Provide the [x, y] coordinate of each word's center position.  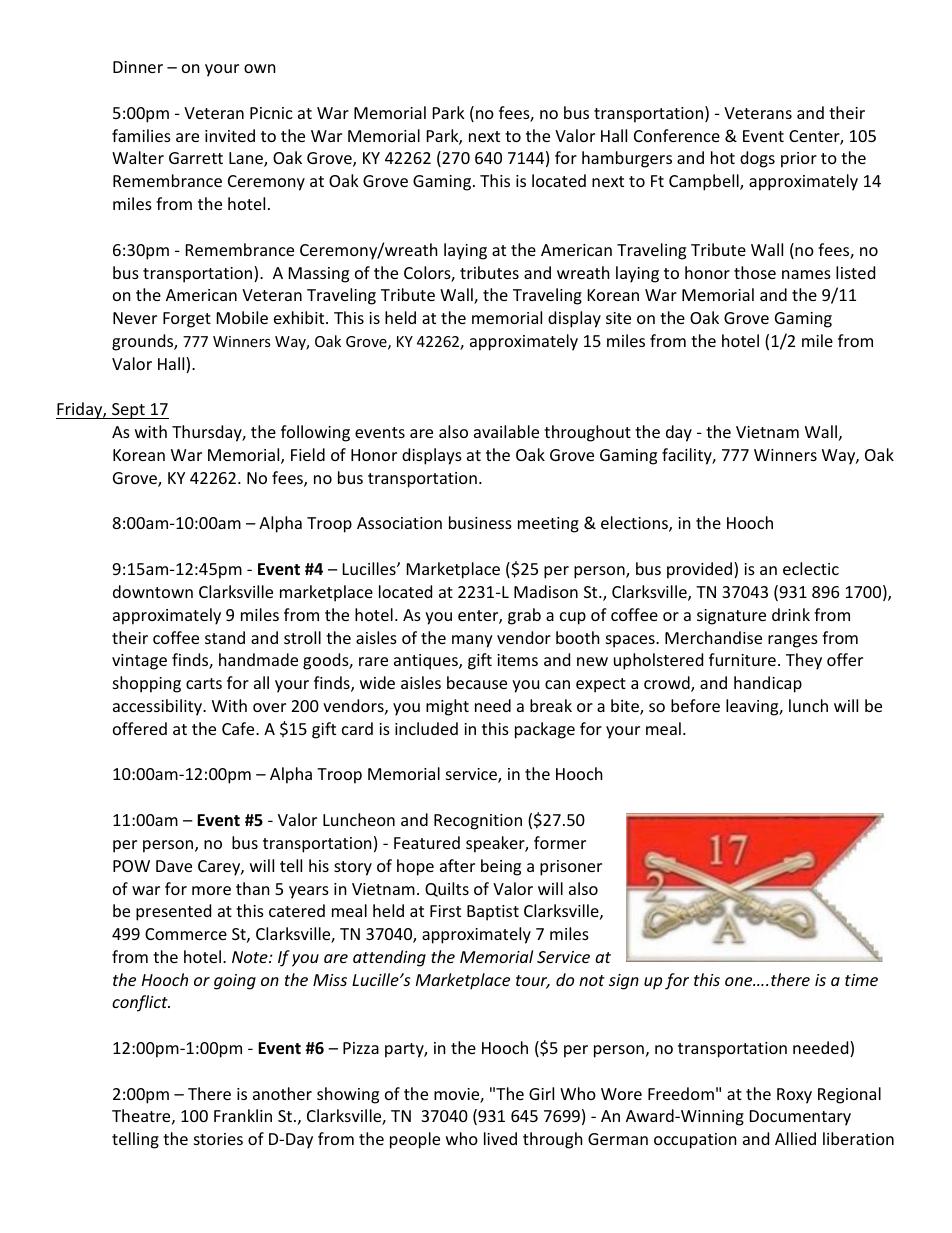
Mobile [242, 317]
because [477, 682]
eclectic [811, 568]
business [480, 522]
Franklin [243, 1115]
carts [204, 683]
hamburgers [627, 159]
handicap [768, 684]
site [618, 318]
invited [230, 135]
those [755, 272]
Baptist [493, 913]
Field [308, 454]
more [211, 890]
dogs [757, 159]
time [861, 980]
